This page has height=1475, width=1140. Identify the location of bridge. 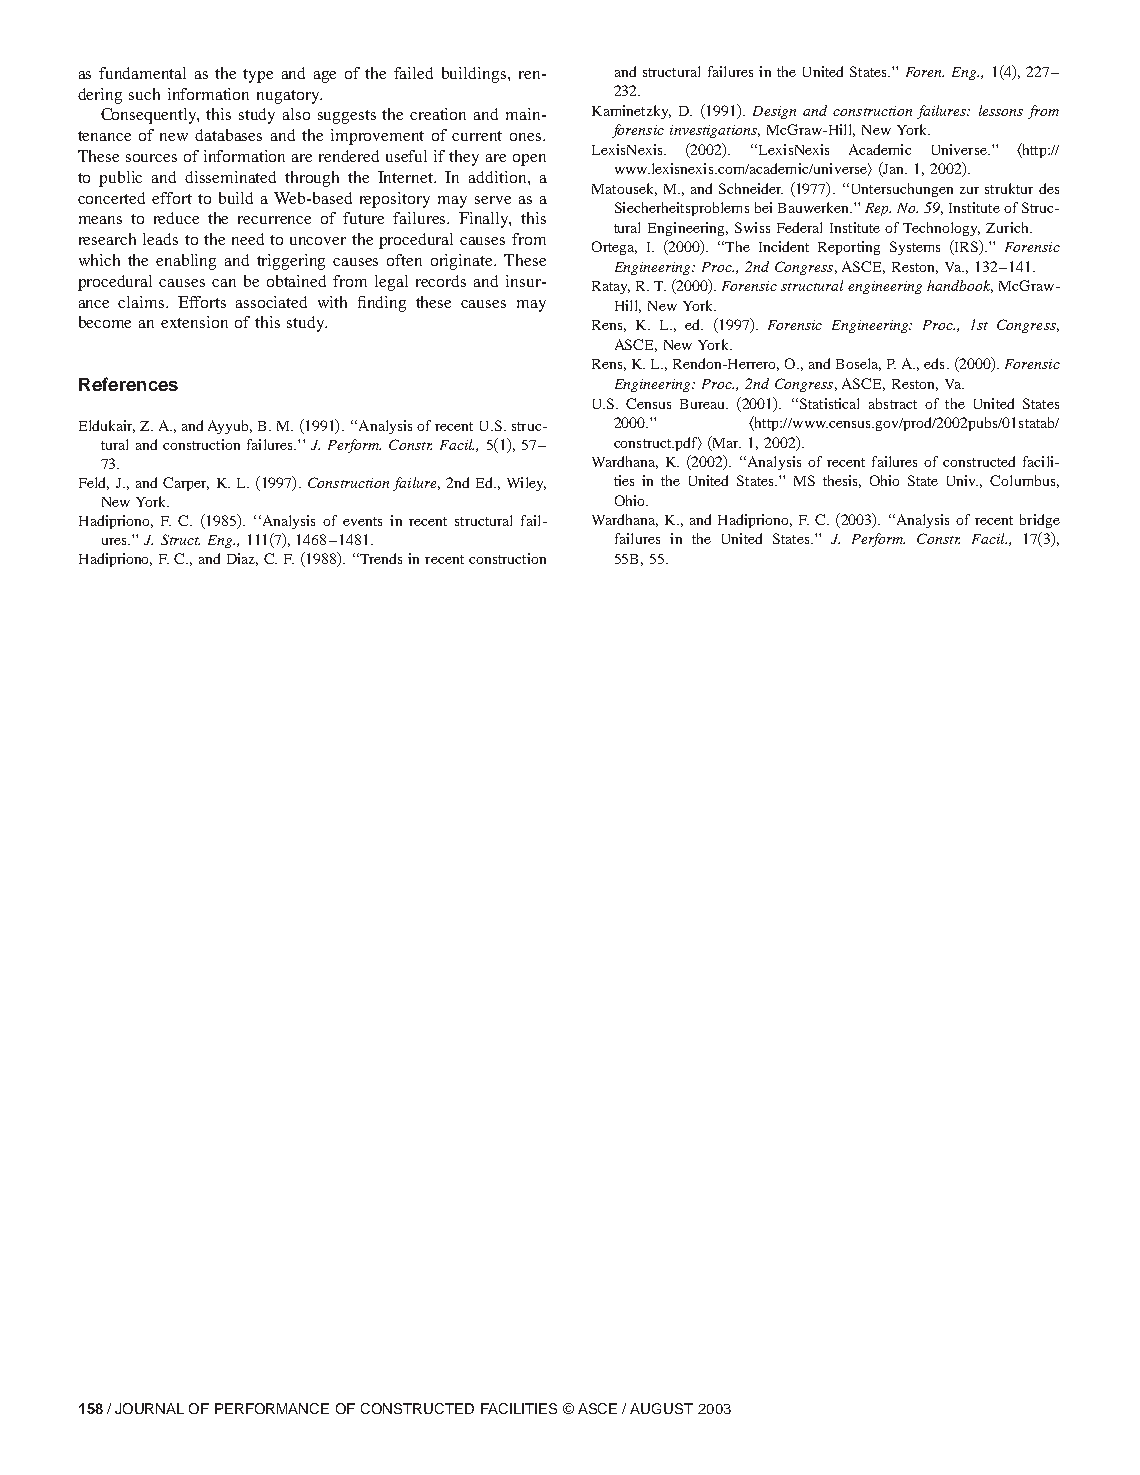
(1040, 521).
